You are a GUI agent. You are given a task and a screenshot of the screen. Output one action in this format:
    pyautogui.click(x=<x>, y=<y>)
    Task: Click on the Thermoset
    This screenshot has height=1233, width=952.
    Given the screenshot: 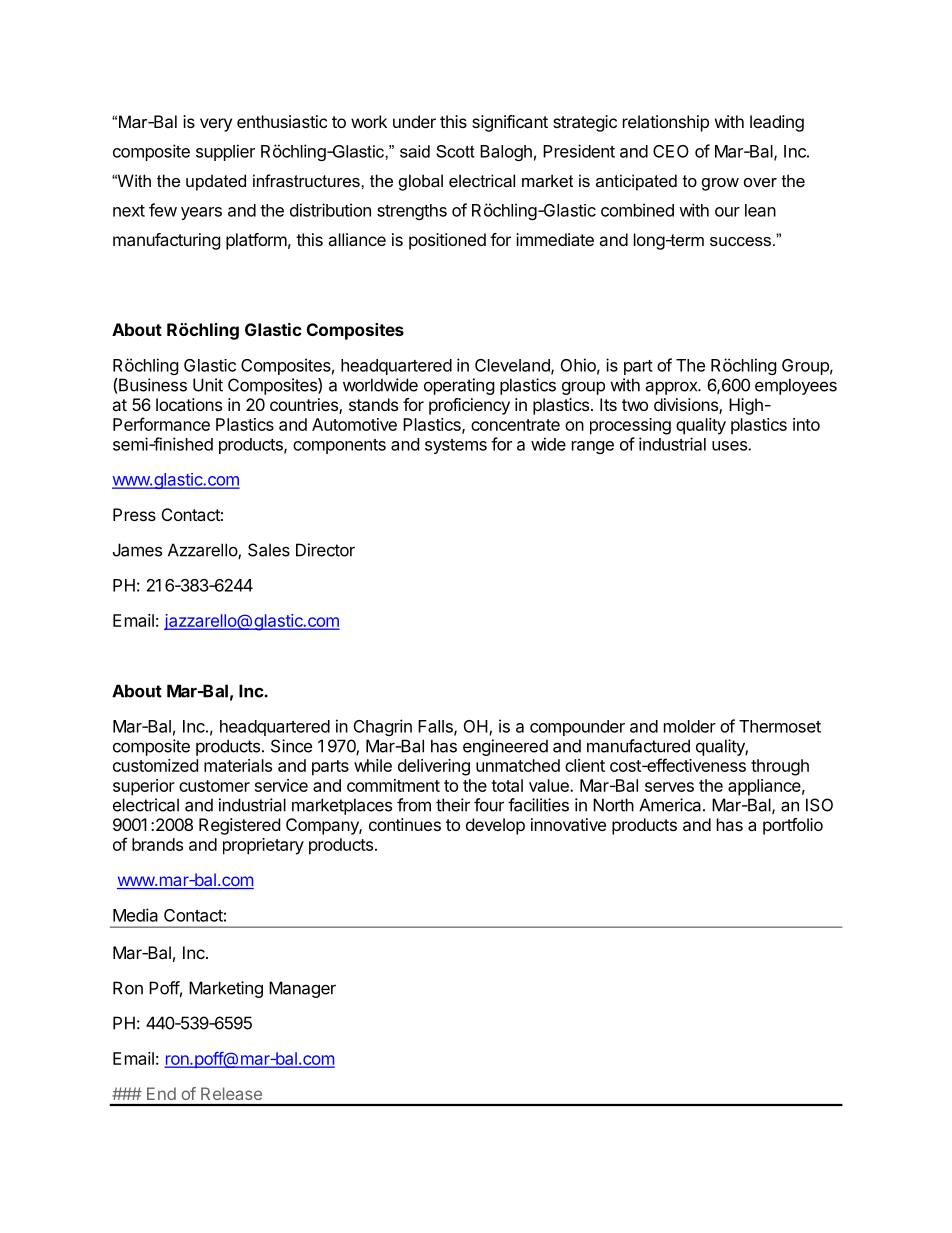 What is the action you would take?
    pyautogui.click(x=780, y=726)
